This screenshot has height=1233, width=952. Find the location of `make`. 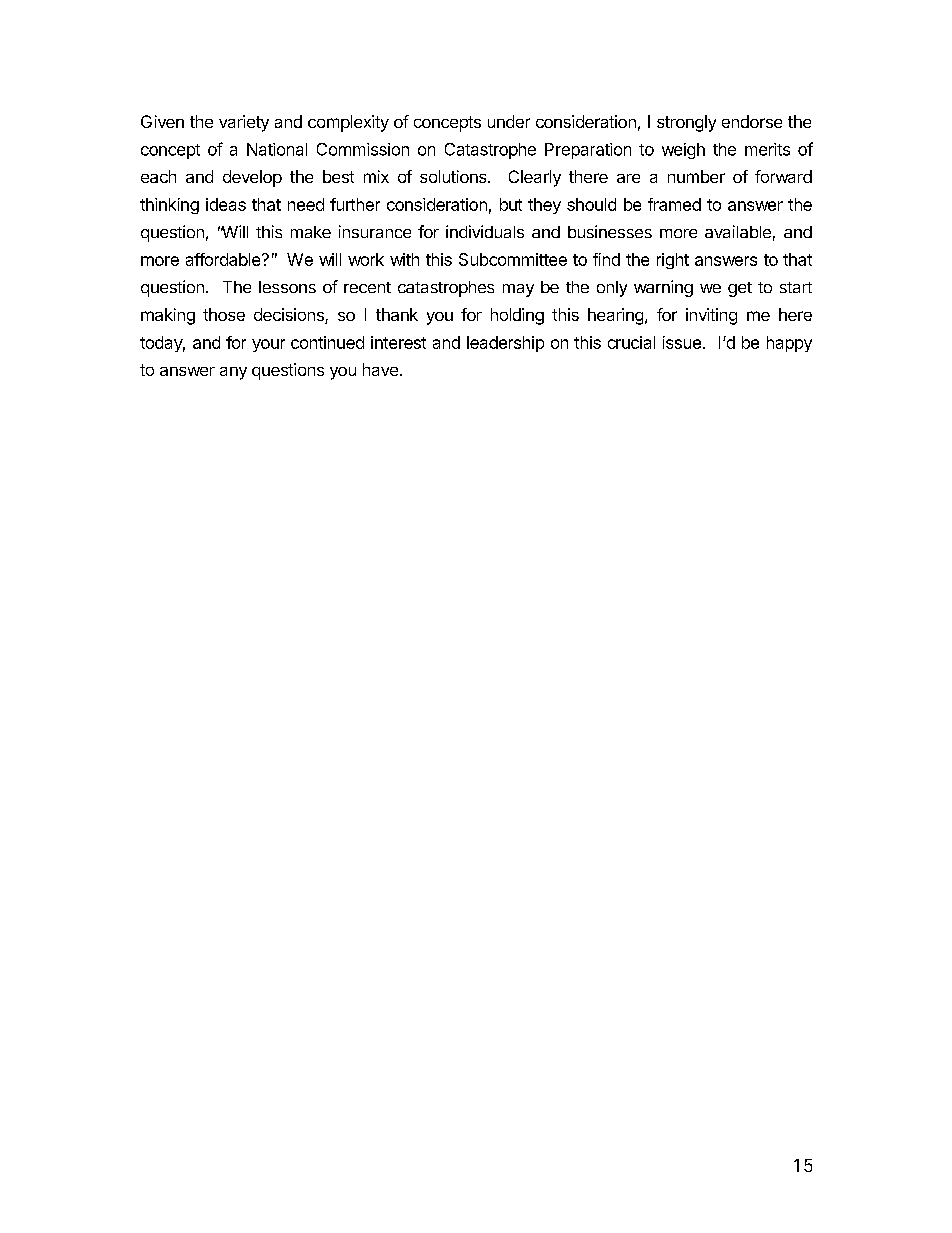

make is located at coordinates (311, 232).
